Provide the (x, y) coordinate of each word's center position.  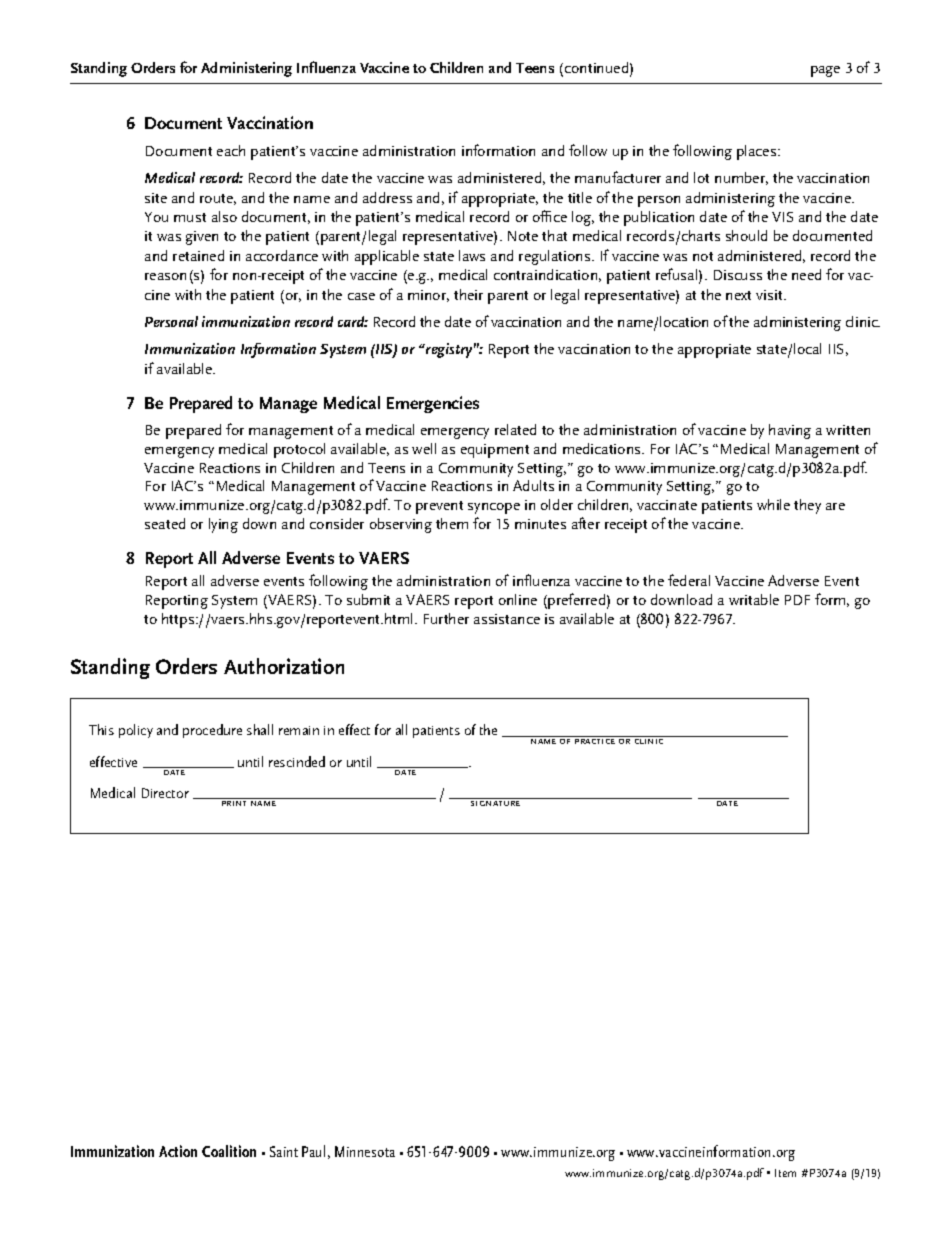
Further (446, 618)
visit (770, 295)
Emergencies (433, 404)
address (387, 197)
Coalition (229, 1151)
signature (495, 803)
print (234, 803)
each (231, 150)
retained (198, 255)
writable (754, 599)
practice (595, 741)
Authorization (284, 666)
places (758, 152)
